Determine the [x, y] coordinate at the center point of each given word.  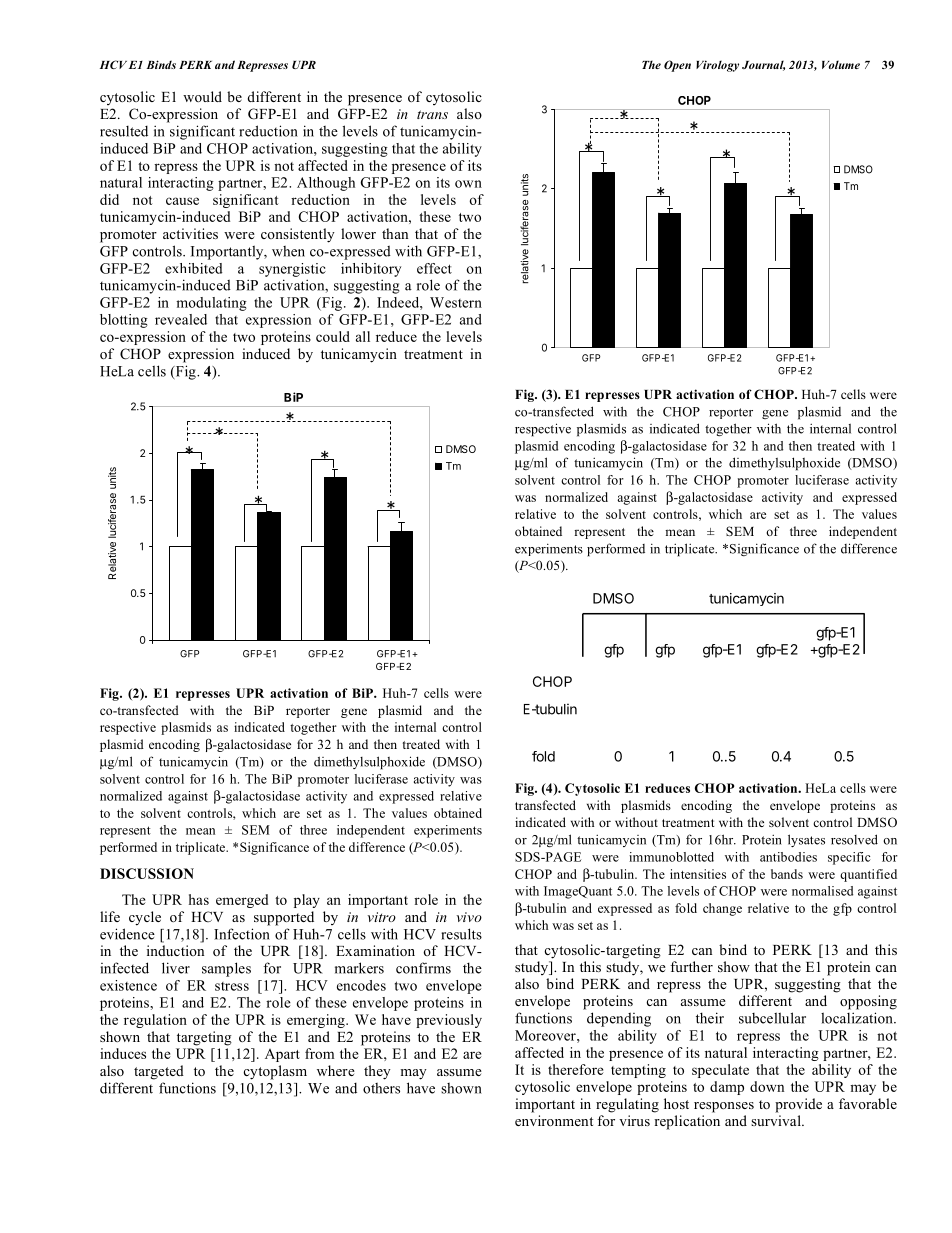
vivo [469, 917]
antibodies [788, 857]
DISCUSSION [147, 873]
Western [456, 302]
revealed [181, 319]
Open [677, 66]
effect [434, 268]
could [333, 336]
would [202, 96]
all [363, 336]
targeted [159, 1072]
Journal [763, 65]
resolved [854, 839]
